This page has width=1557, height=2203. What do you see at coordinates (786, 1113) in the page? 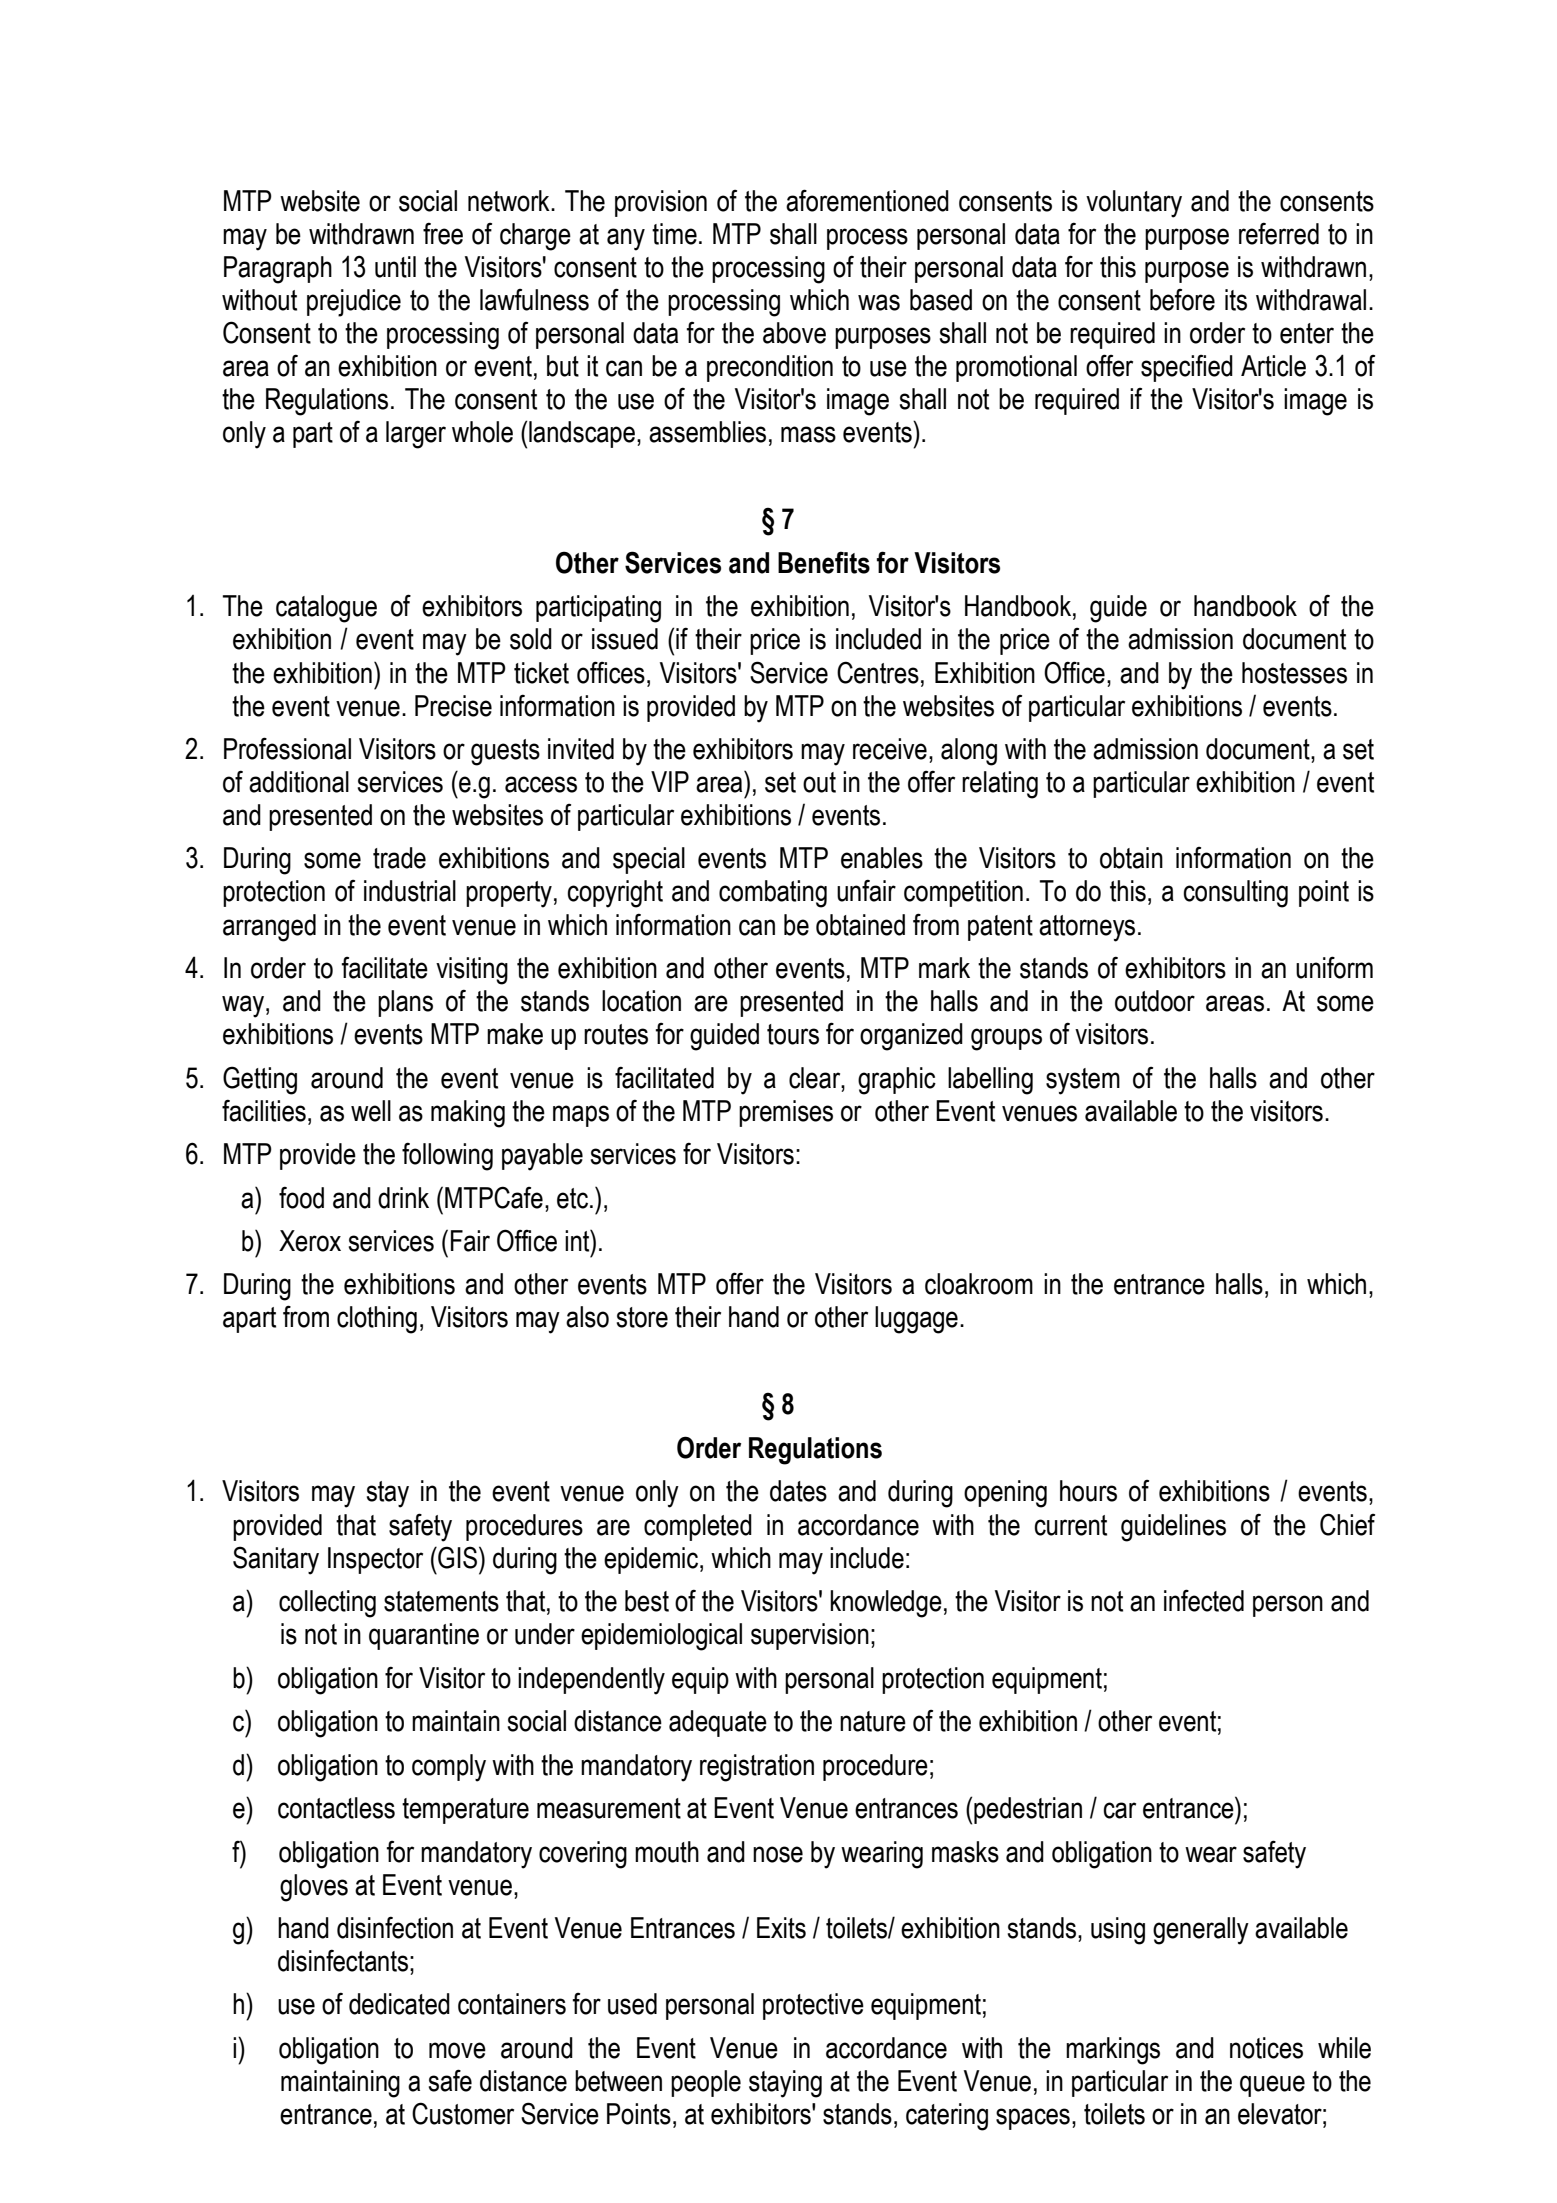
I see `premises` at bounding box center [786, 1113].
